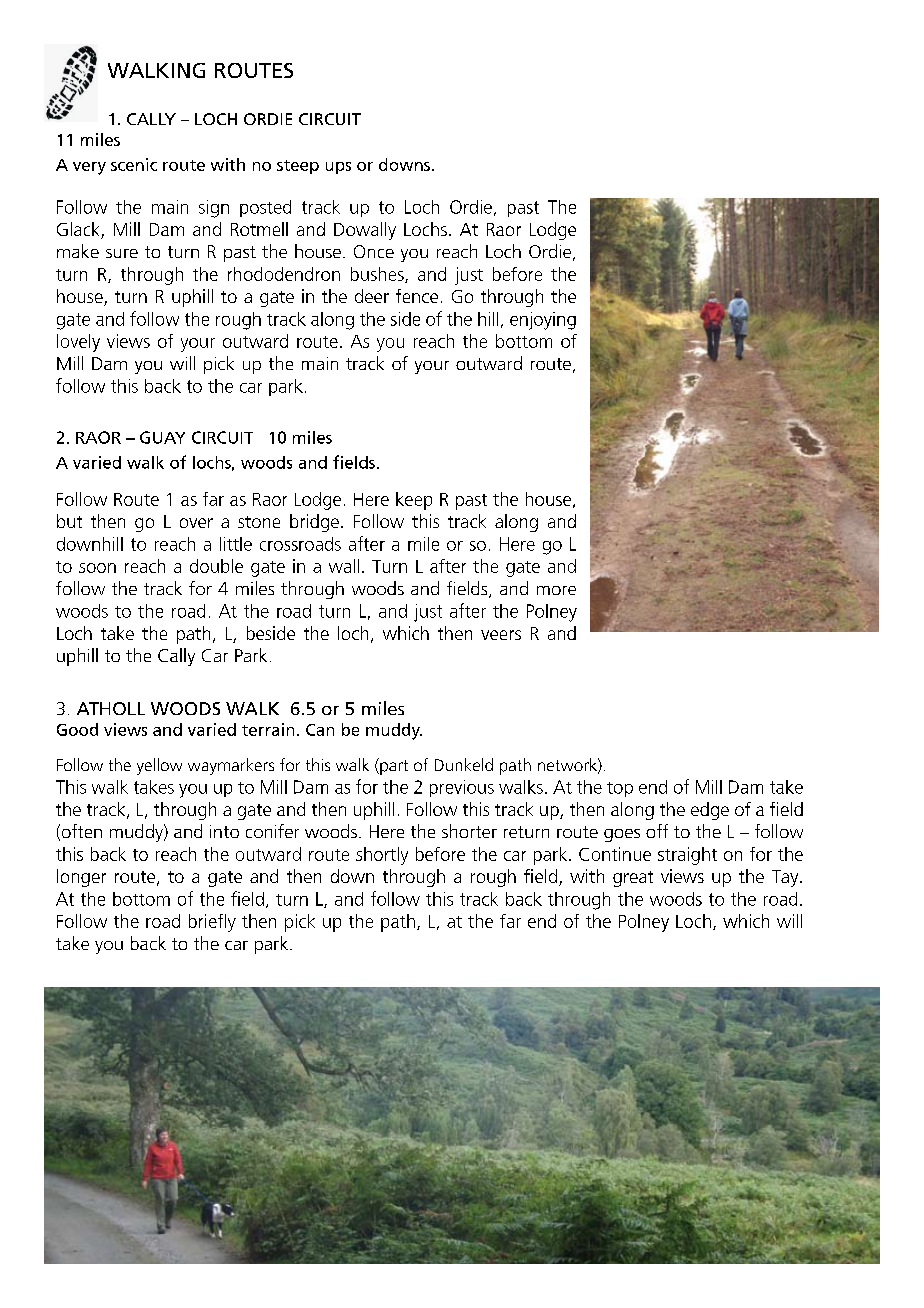 The height and width of the document is (1308, 924). I want to click on lovely, so click(78, 343).
